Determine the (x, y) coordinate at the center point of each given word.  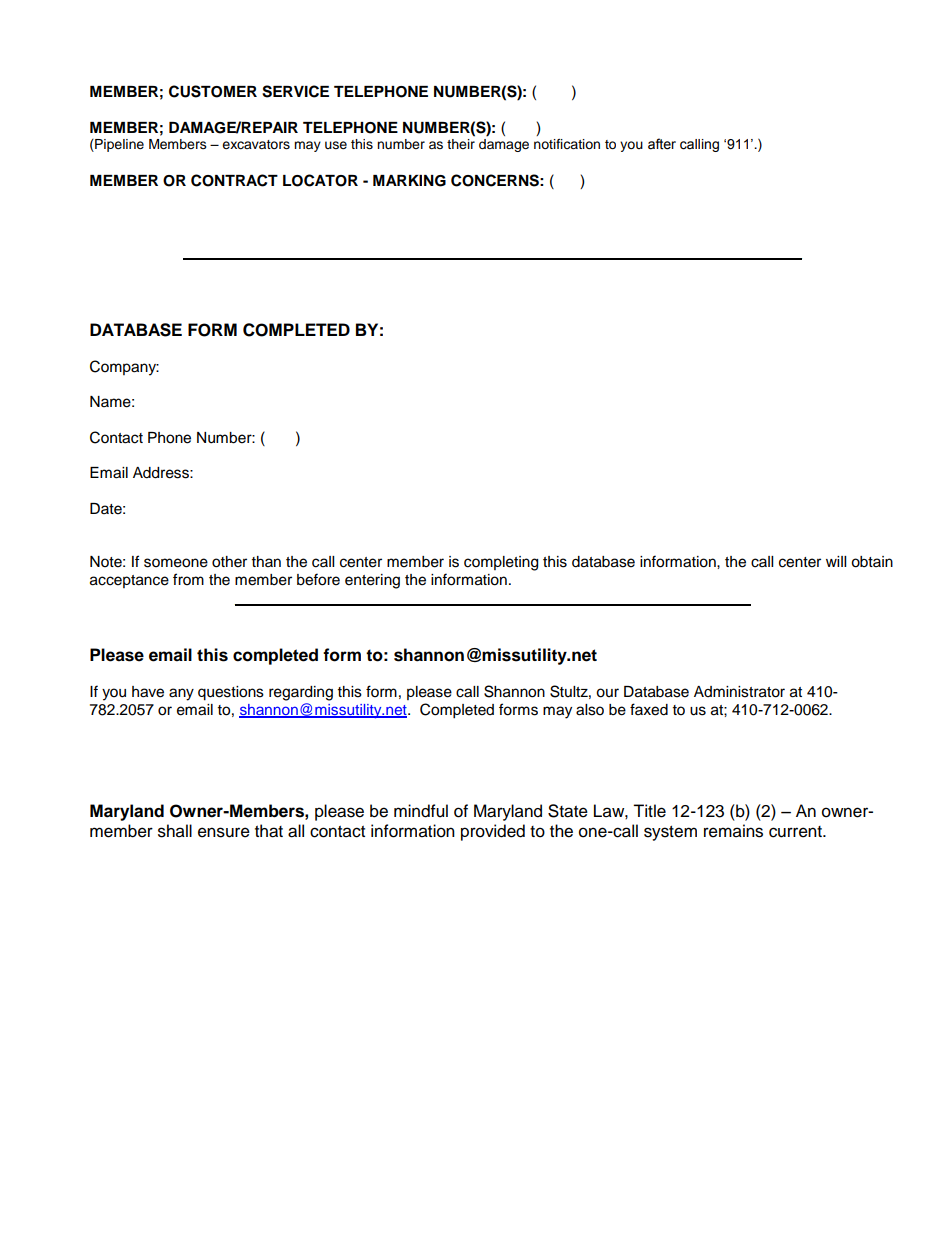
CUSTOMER (213, 91)
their (461, 144)
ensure (224, 832)
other (229, 562)
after (662, 144)
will (836, 561)
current (796, 832)
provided (493, 832)
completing (501, 563)
